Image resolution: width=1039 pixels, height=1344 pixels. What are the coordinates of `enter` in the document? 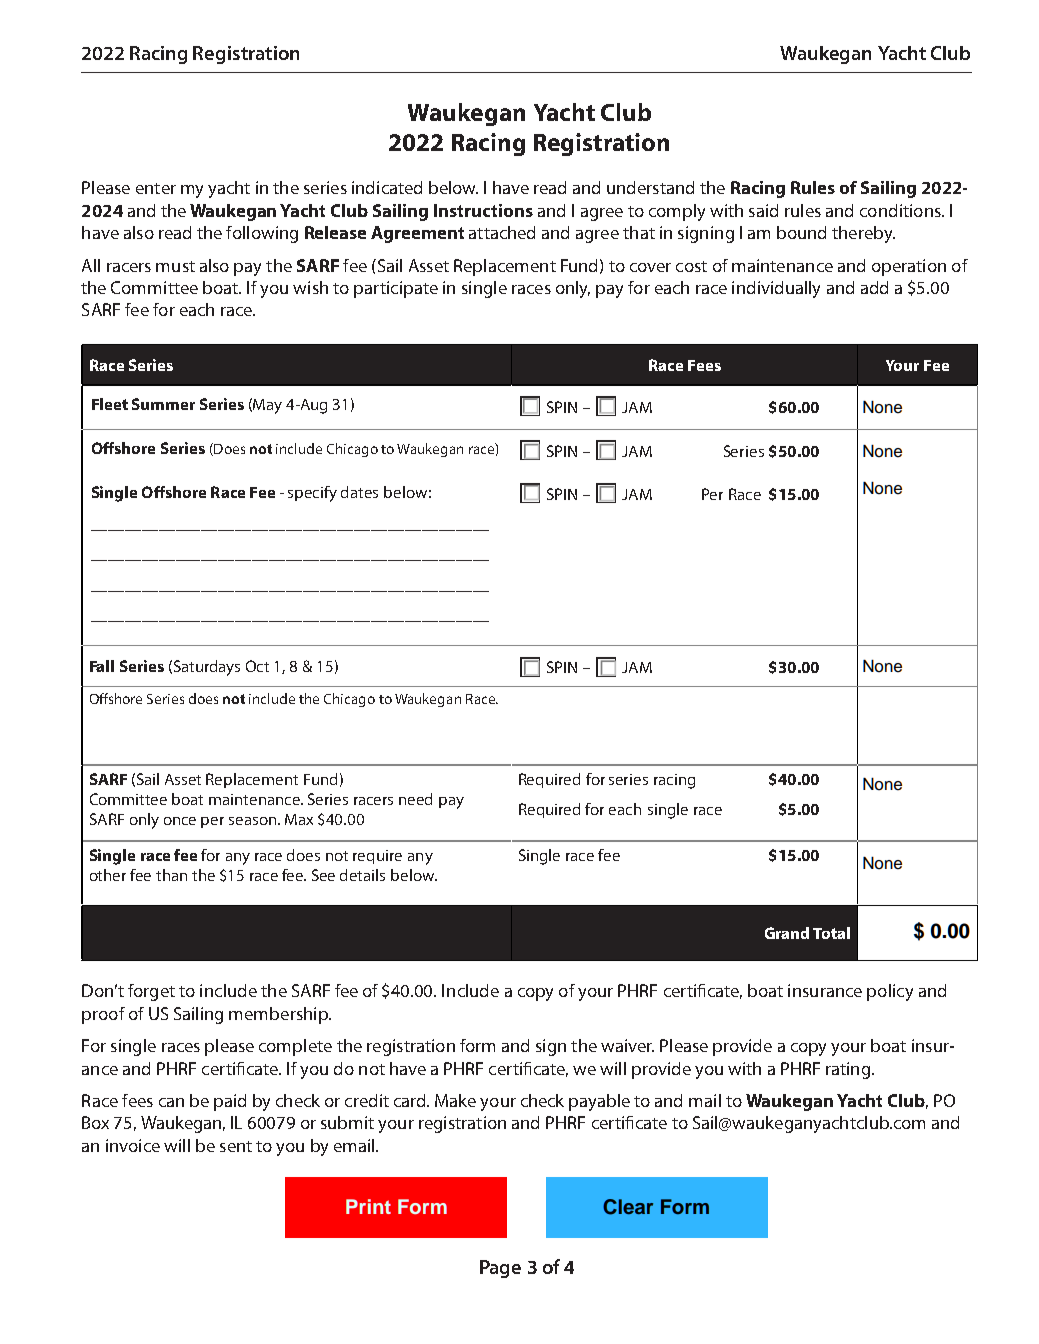 It's located at (156, 188).
